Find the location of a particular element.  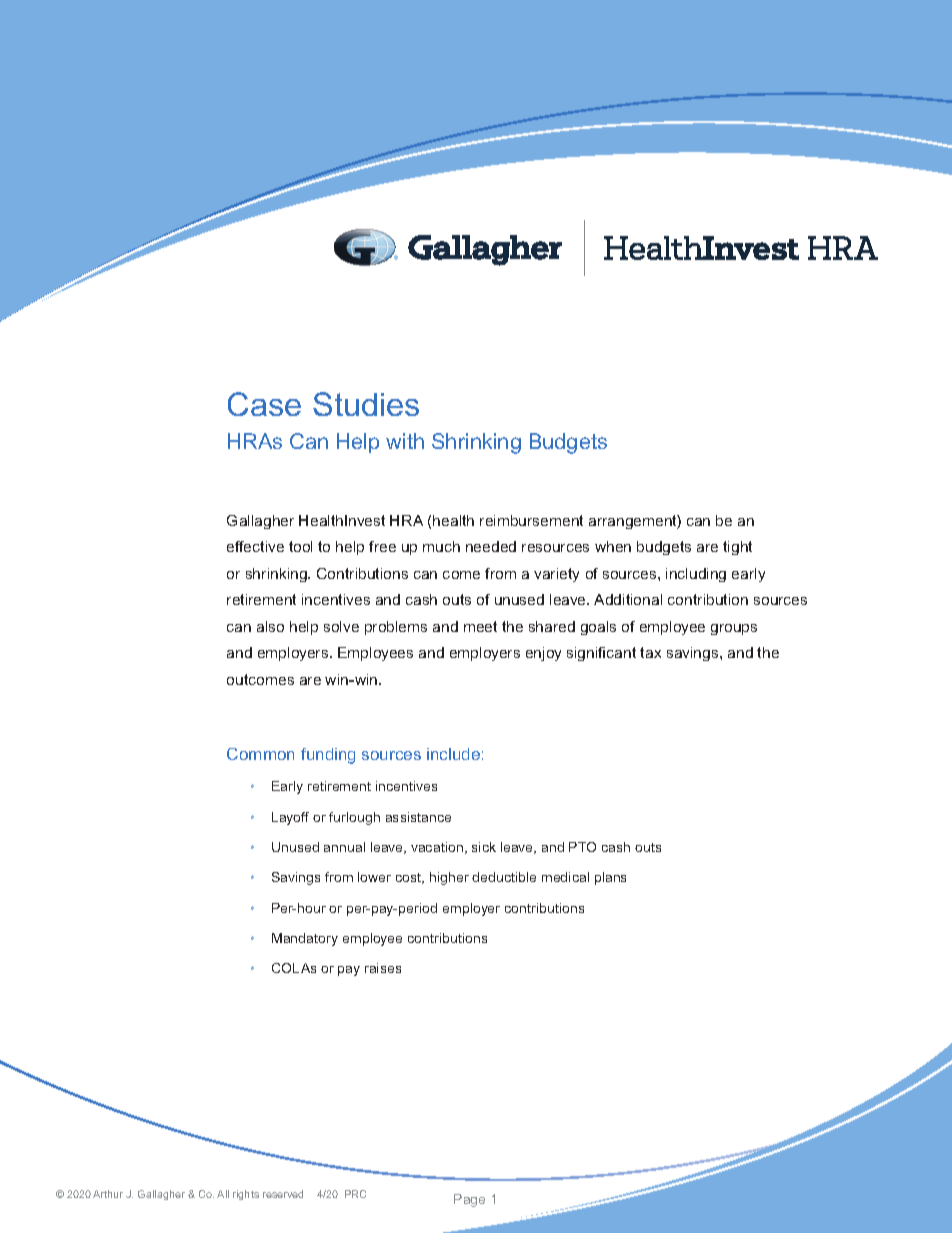

PTO is located at coordinates (582, 847).
